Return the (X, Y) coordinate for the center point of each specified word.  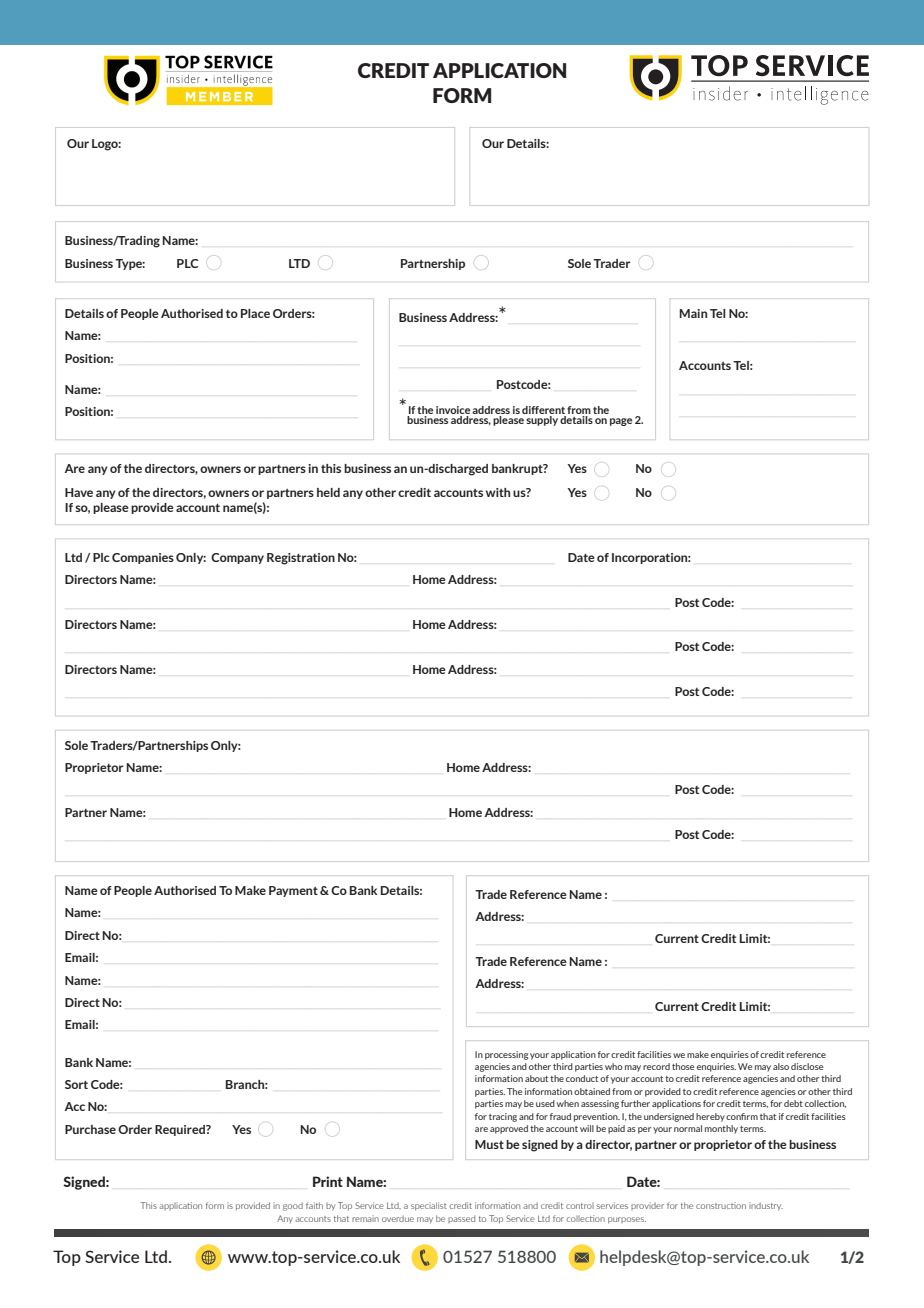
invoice (453, 410)
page (621, 422)
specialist (429, 1206)
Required (181, 1130)
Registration (301, 559)
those (683, 1066)
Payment (293, 891)
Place (255, 313)
